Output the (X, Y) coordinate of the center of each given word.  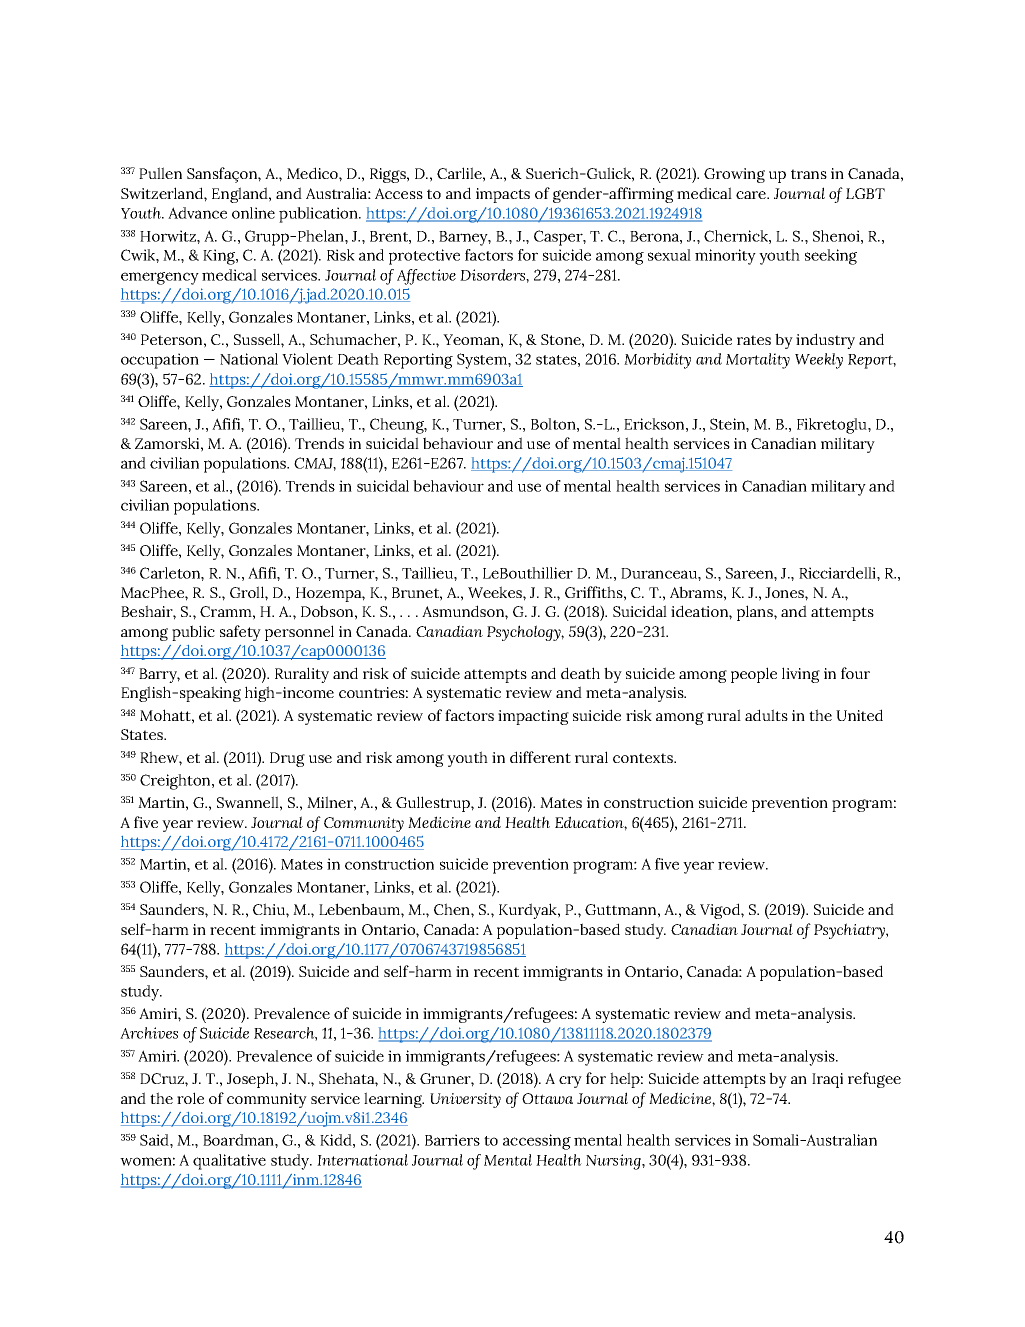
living (801, 675)
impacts (503, 195)
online (253, 213)
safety (240, 633)
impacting (533, 717)
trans (809, 174)
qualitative (229, 1162)
